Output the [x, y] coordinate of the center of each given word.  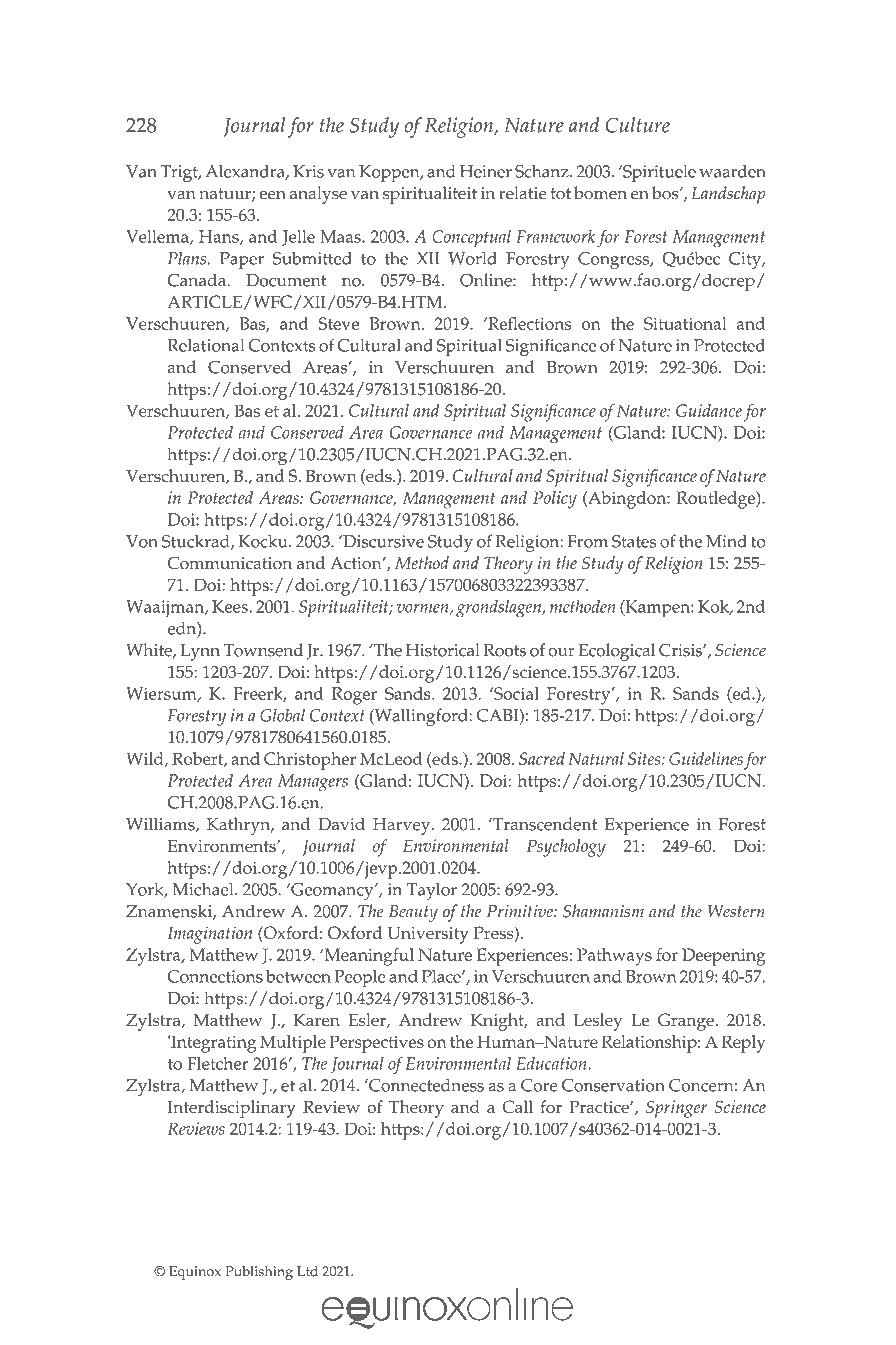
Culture [637, 125]
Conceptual [471, 238]
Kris [308, 171]
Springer [676, 1109]
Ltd [307, 1271]
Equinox [195, 1273]
